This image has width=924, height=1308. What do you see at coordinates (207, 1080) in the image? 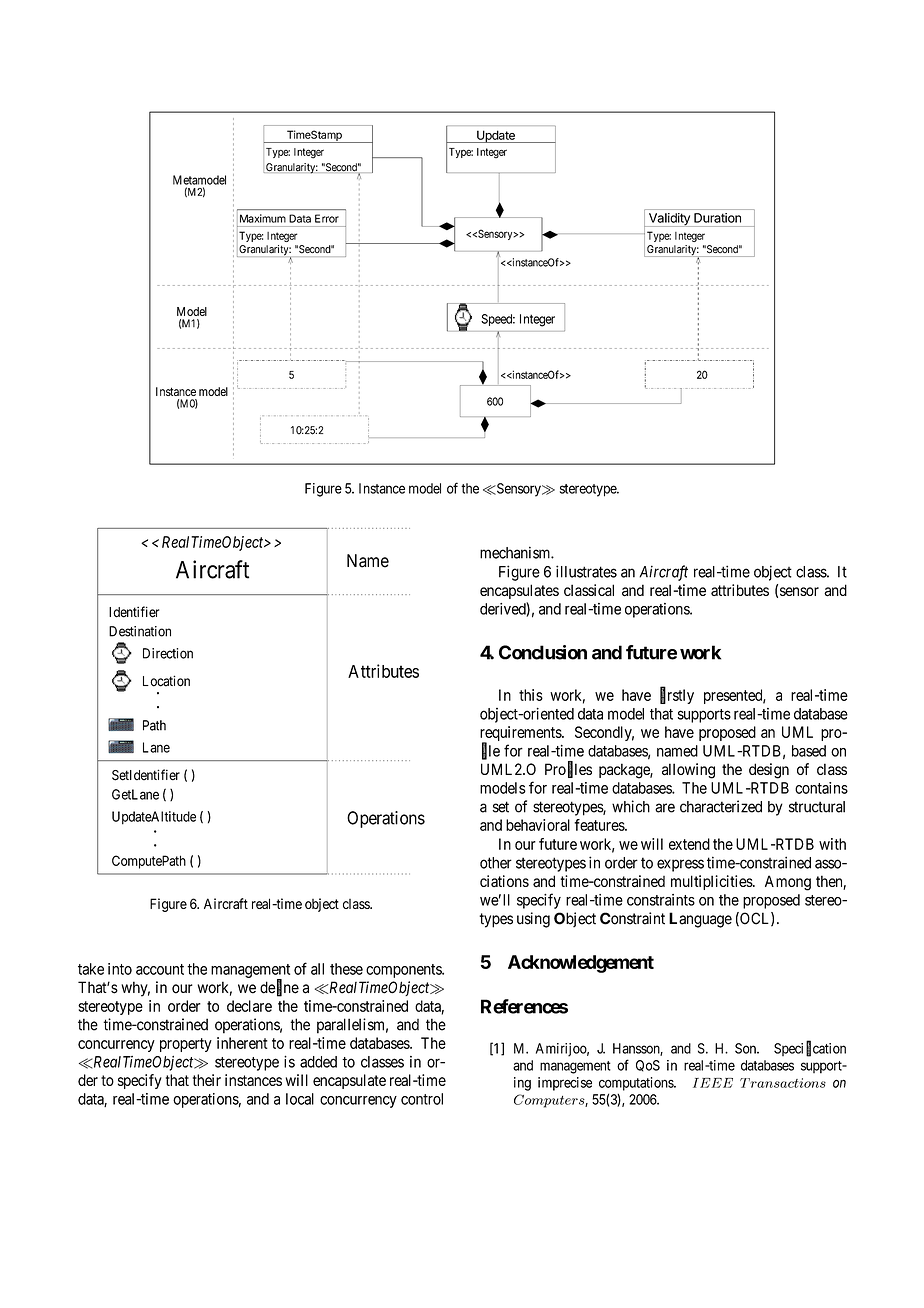
I see `their` at bounding box center [207, 1080].
